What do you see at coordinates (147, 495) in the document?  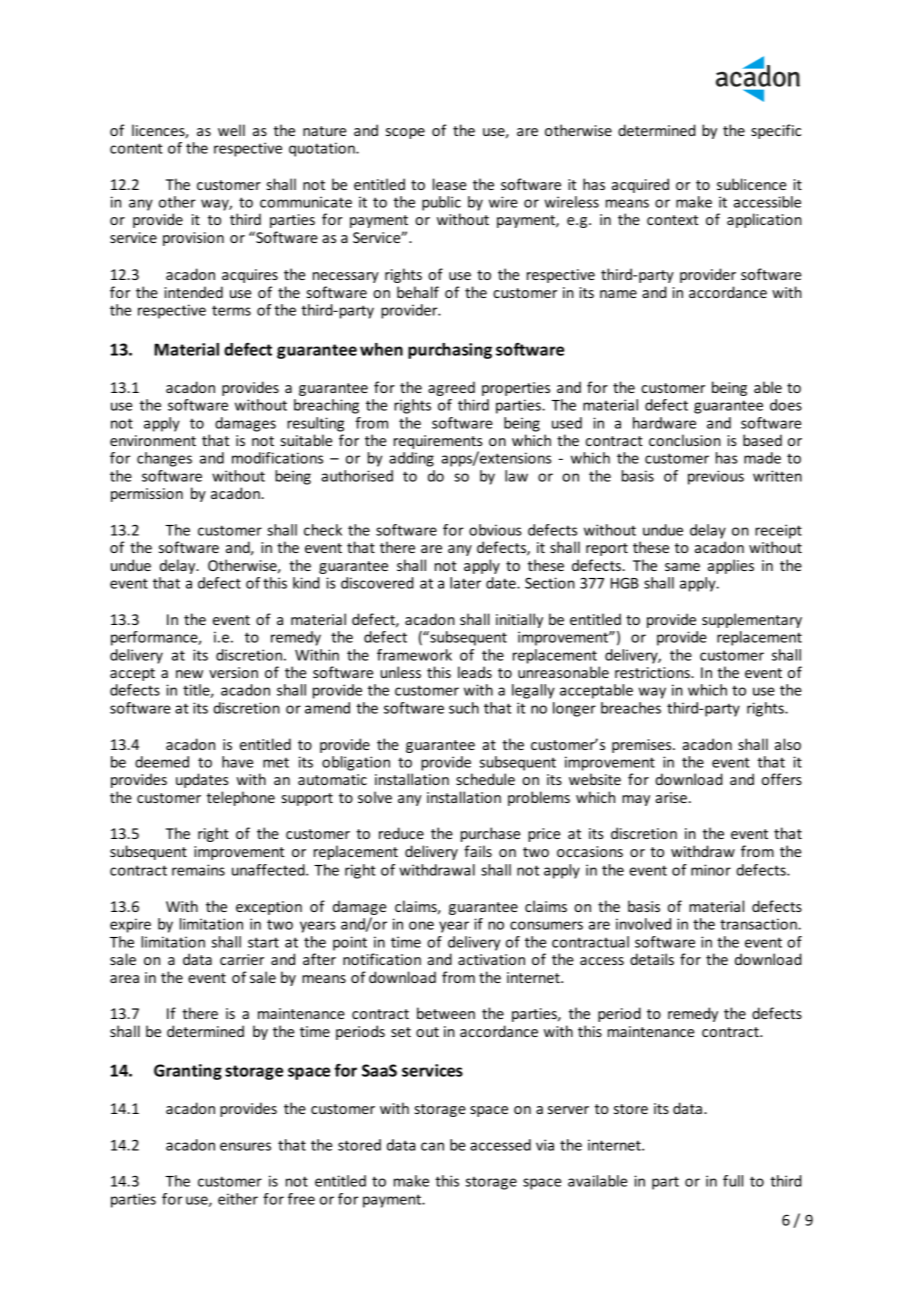 I see `permission` at bounding box center [147, 495].
